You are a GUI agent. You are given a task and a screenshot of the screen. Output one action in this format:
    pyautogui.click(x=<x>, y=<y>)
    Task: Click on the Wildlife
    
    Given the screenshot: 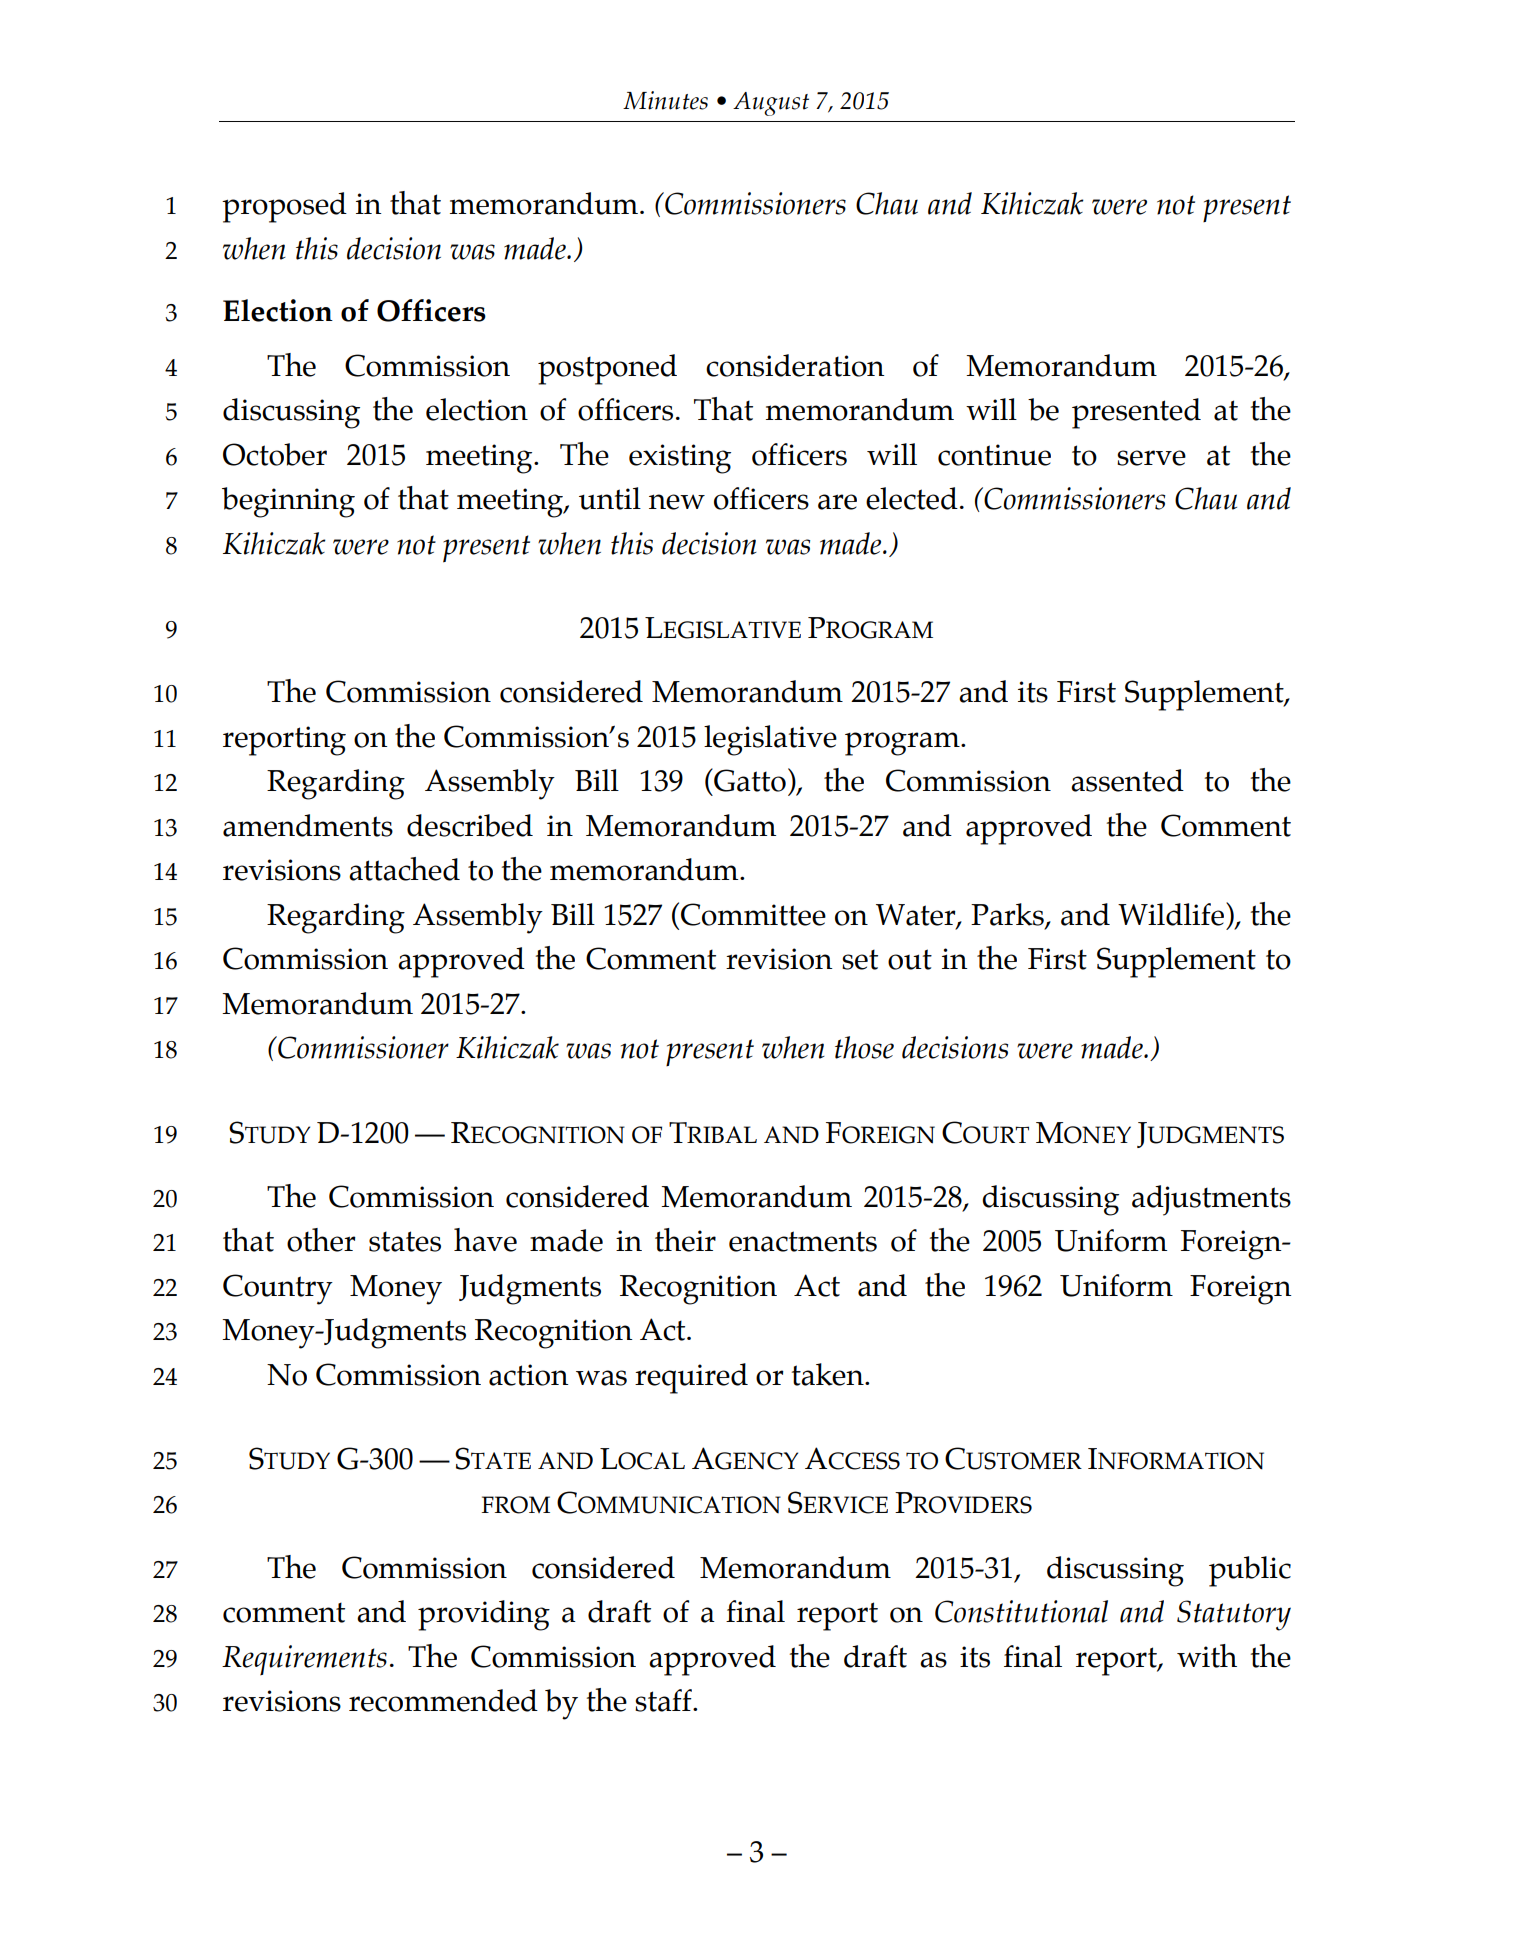 What is the action you would take?
    pyautogui.click(x=1171, y=914)
